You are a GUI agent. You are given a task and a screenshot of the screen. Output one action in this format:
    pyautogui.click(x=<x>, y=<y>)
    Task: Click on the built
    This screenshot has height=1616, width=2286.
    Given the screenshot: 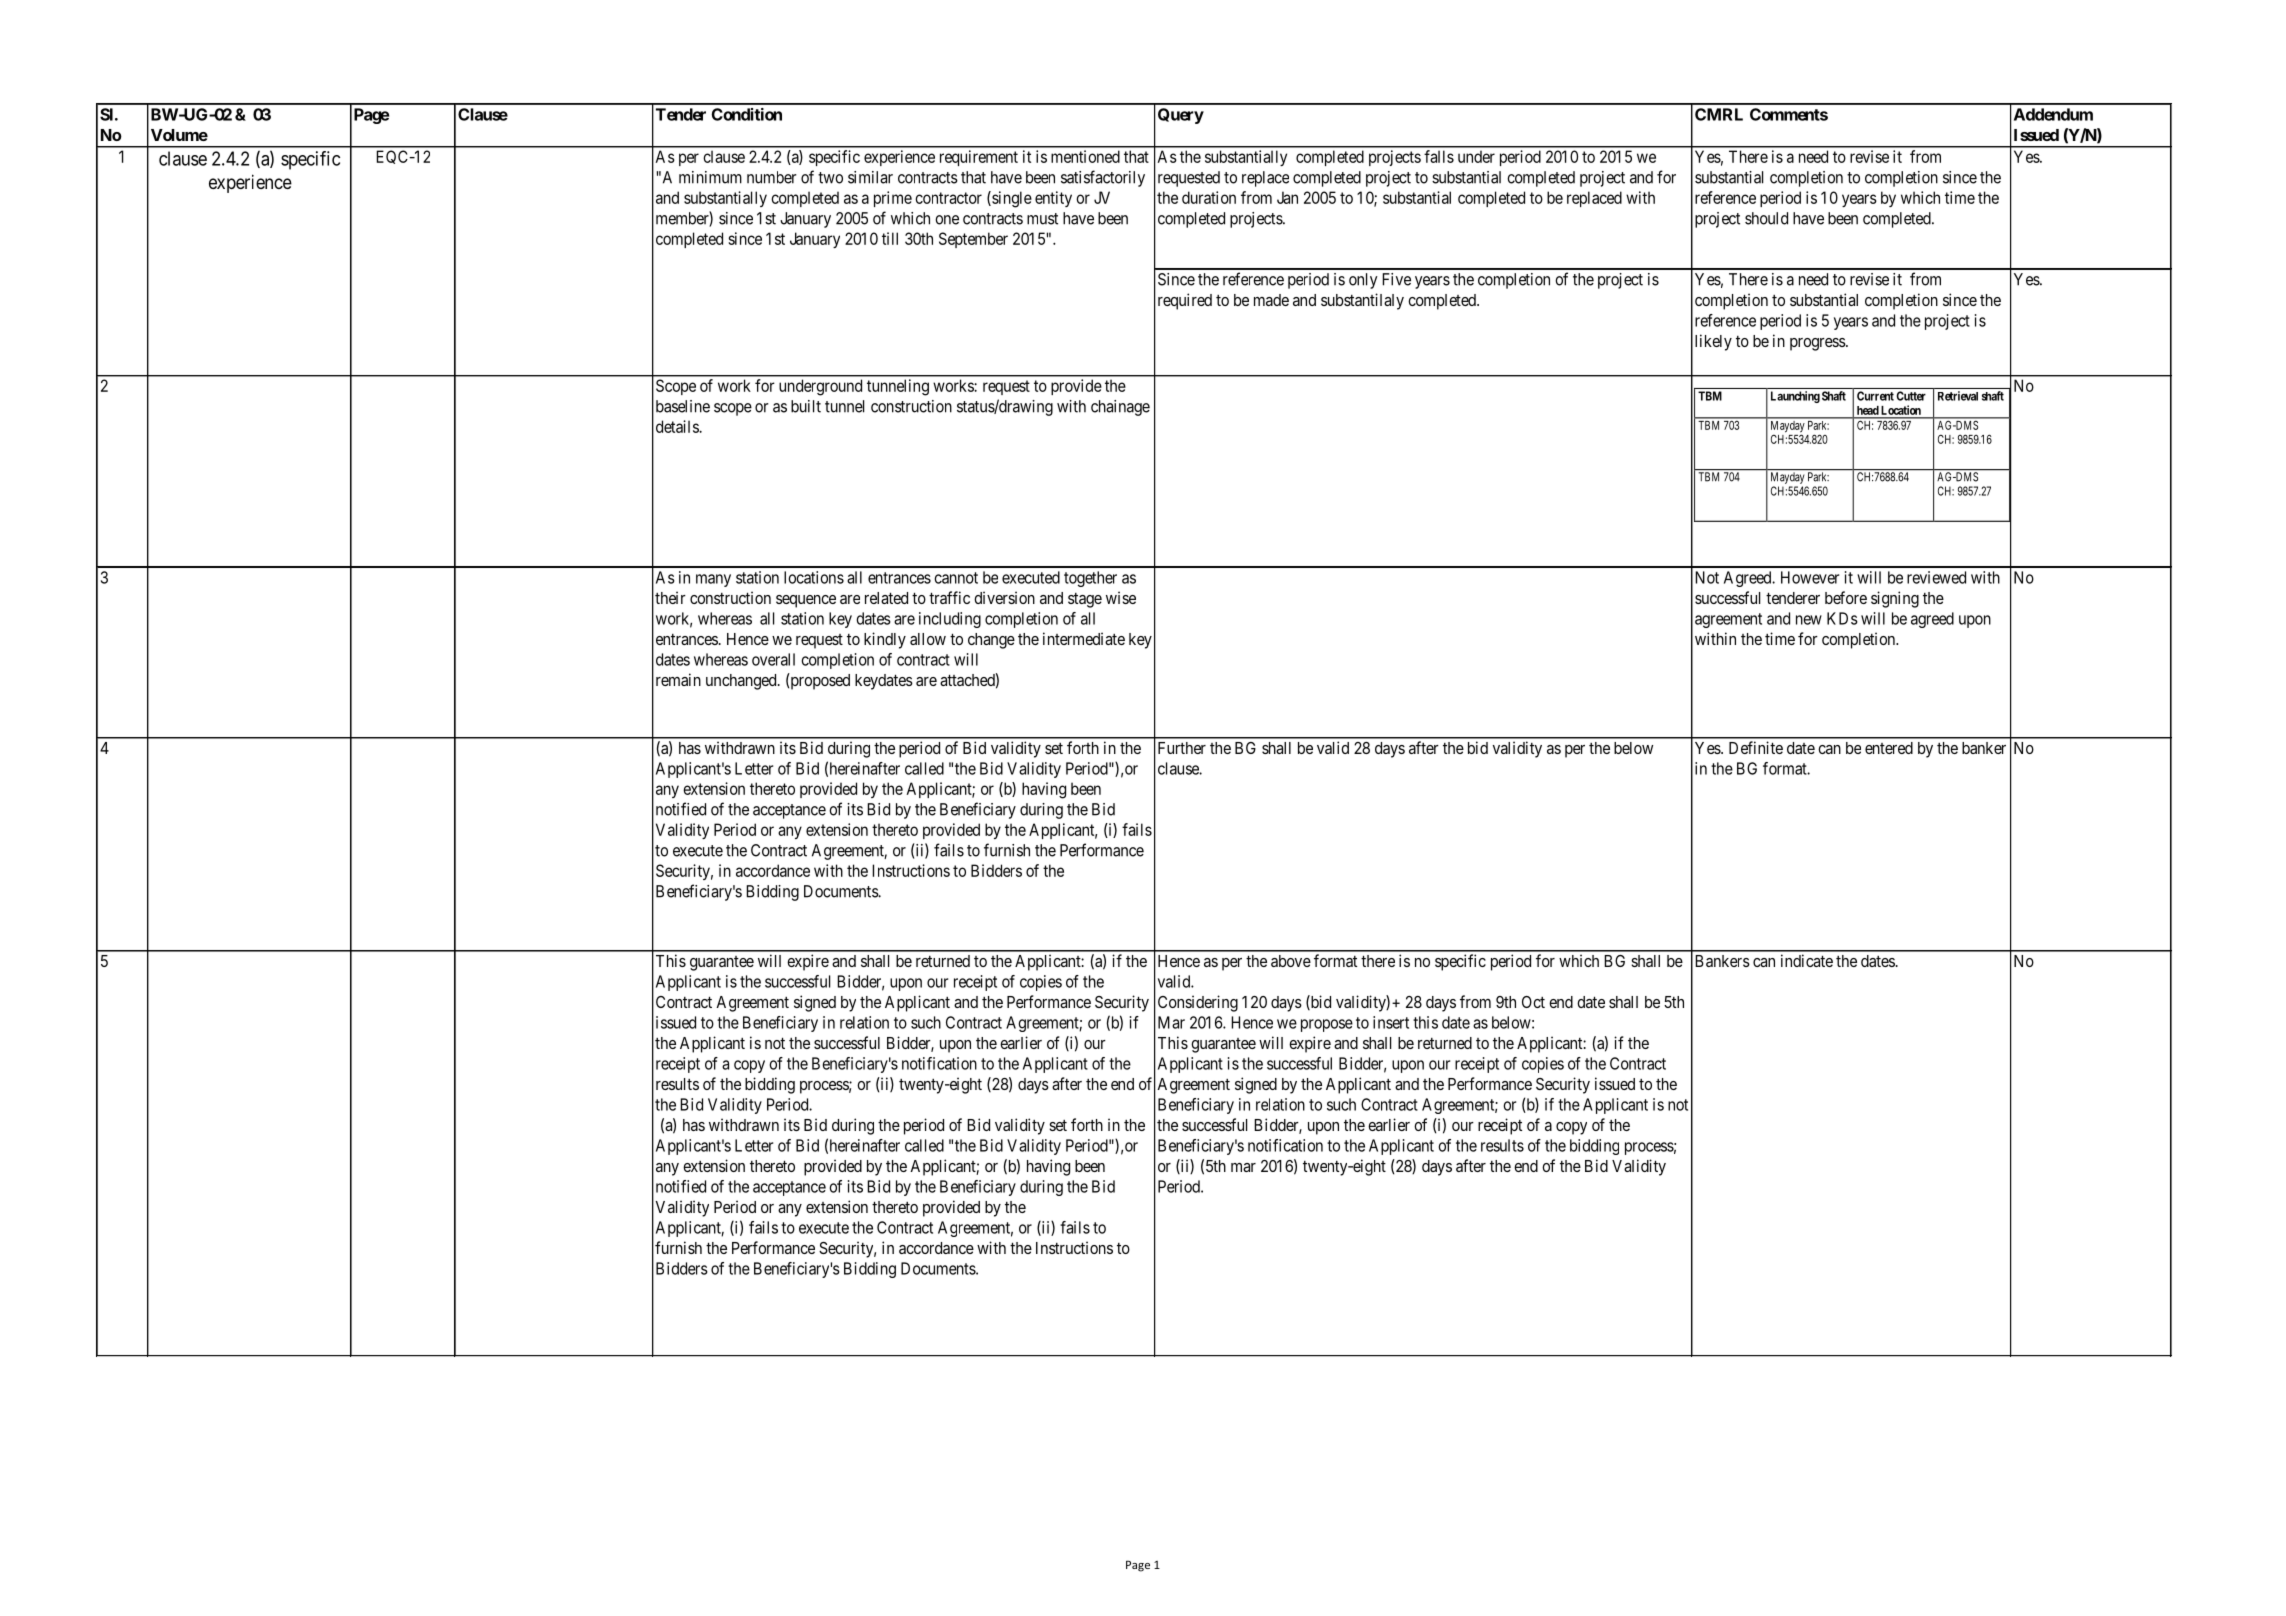 What is the action you would take?
    pyautogui.click(x=806, y=406)
